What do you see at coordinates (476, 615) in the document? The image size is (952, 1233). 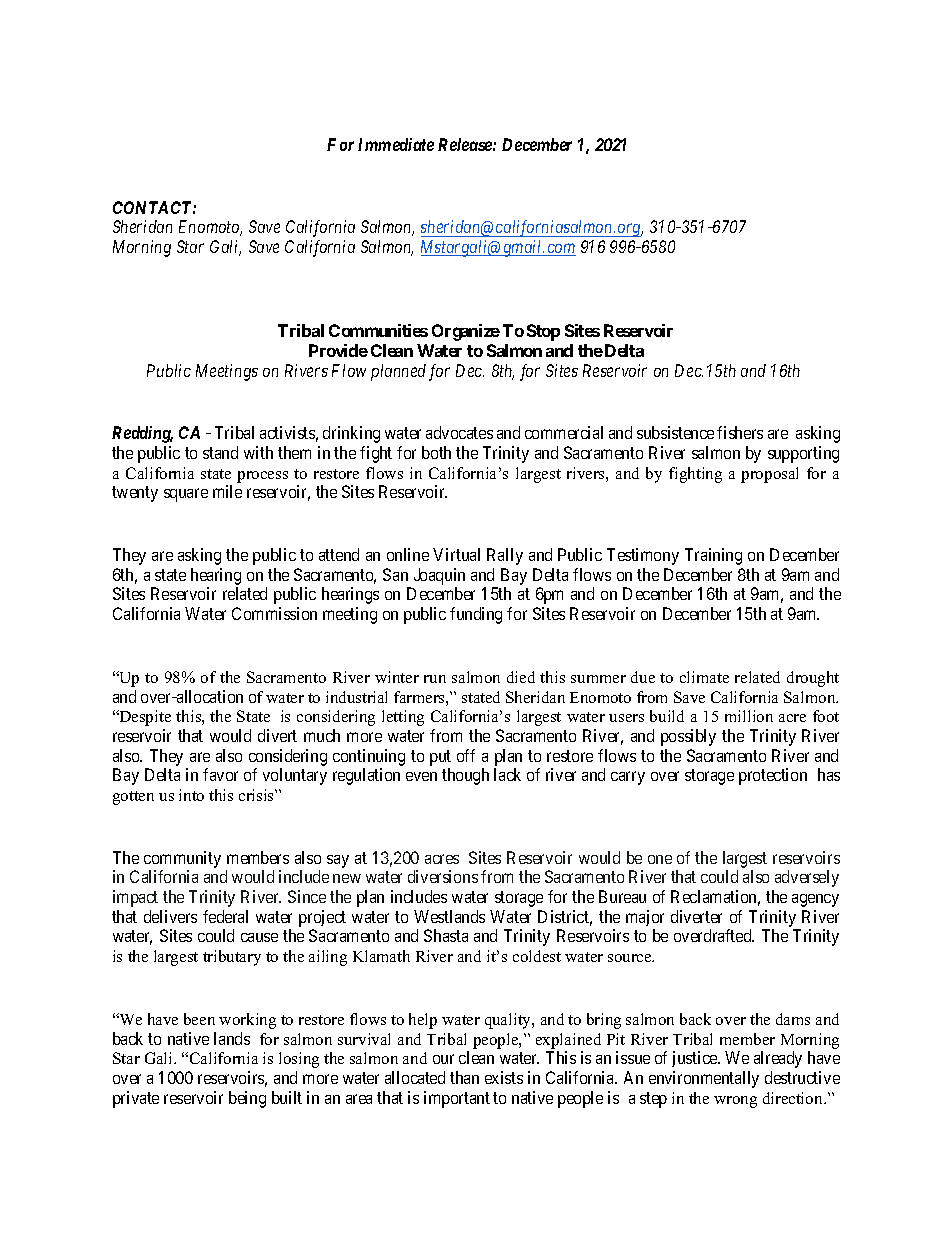 I see `funding` at bounding box center [476, 615].
